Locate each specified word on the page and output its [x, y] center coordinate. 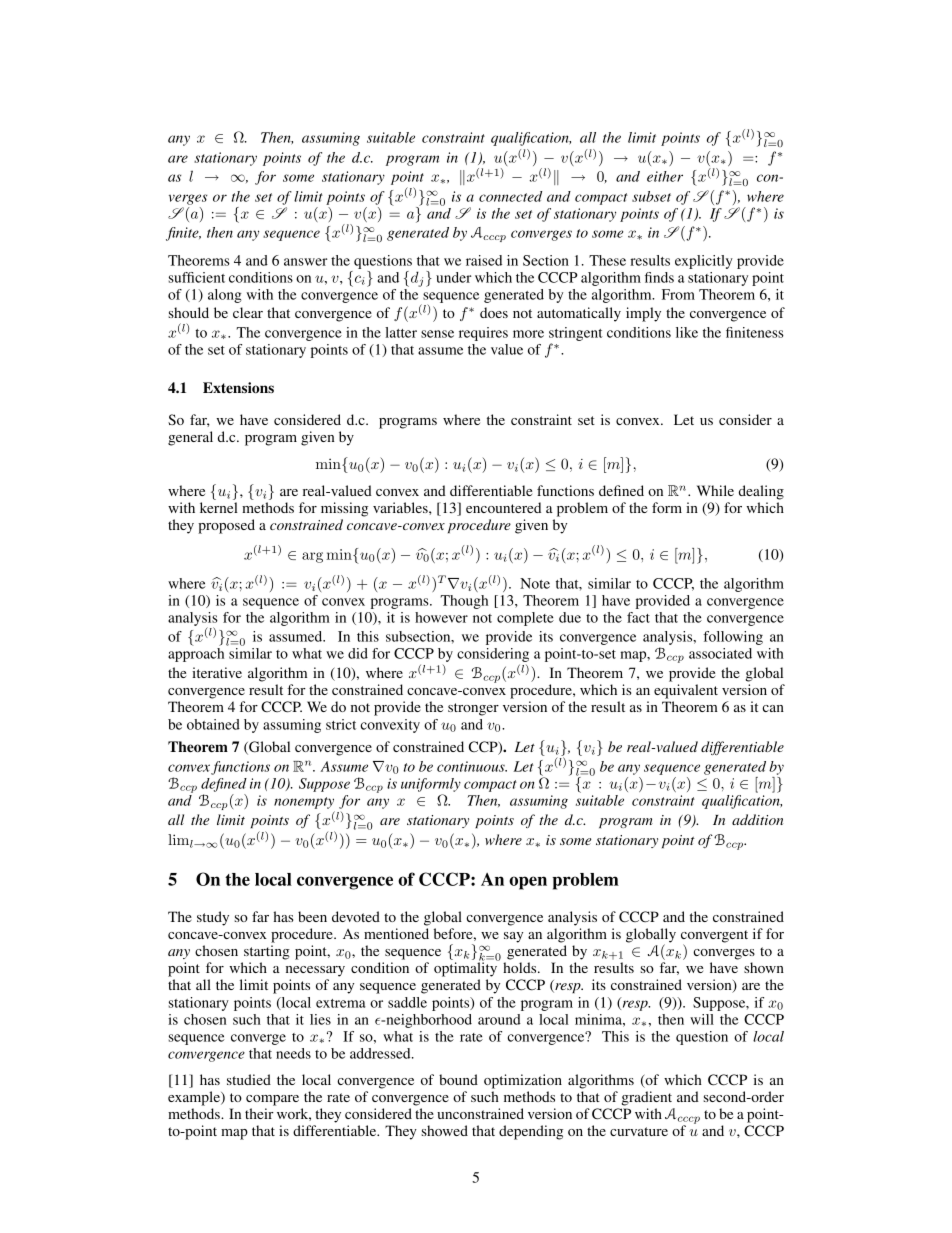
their [259, 1113]
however [441, 617]
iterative [217, 672]
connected [510, 196]
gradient [646, 1098]
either [665, 176]
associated [720, 653]
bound [458, 1079]
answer [305, 262]
